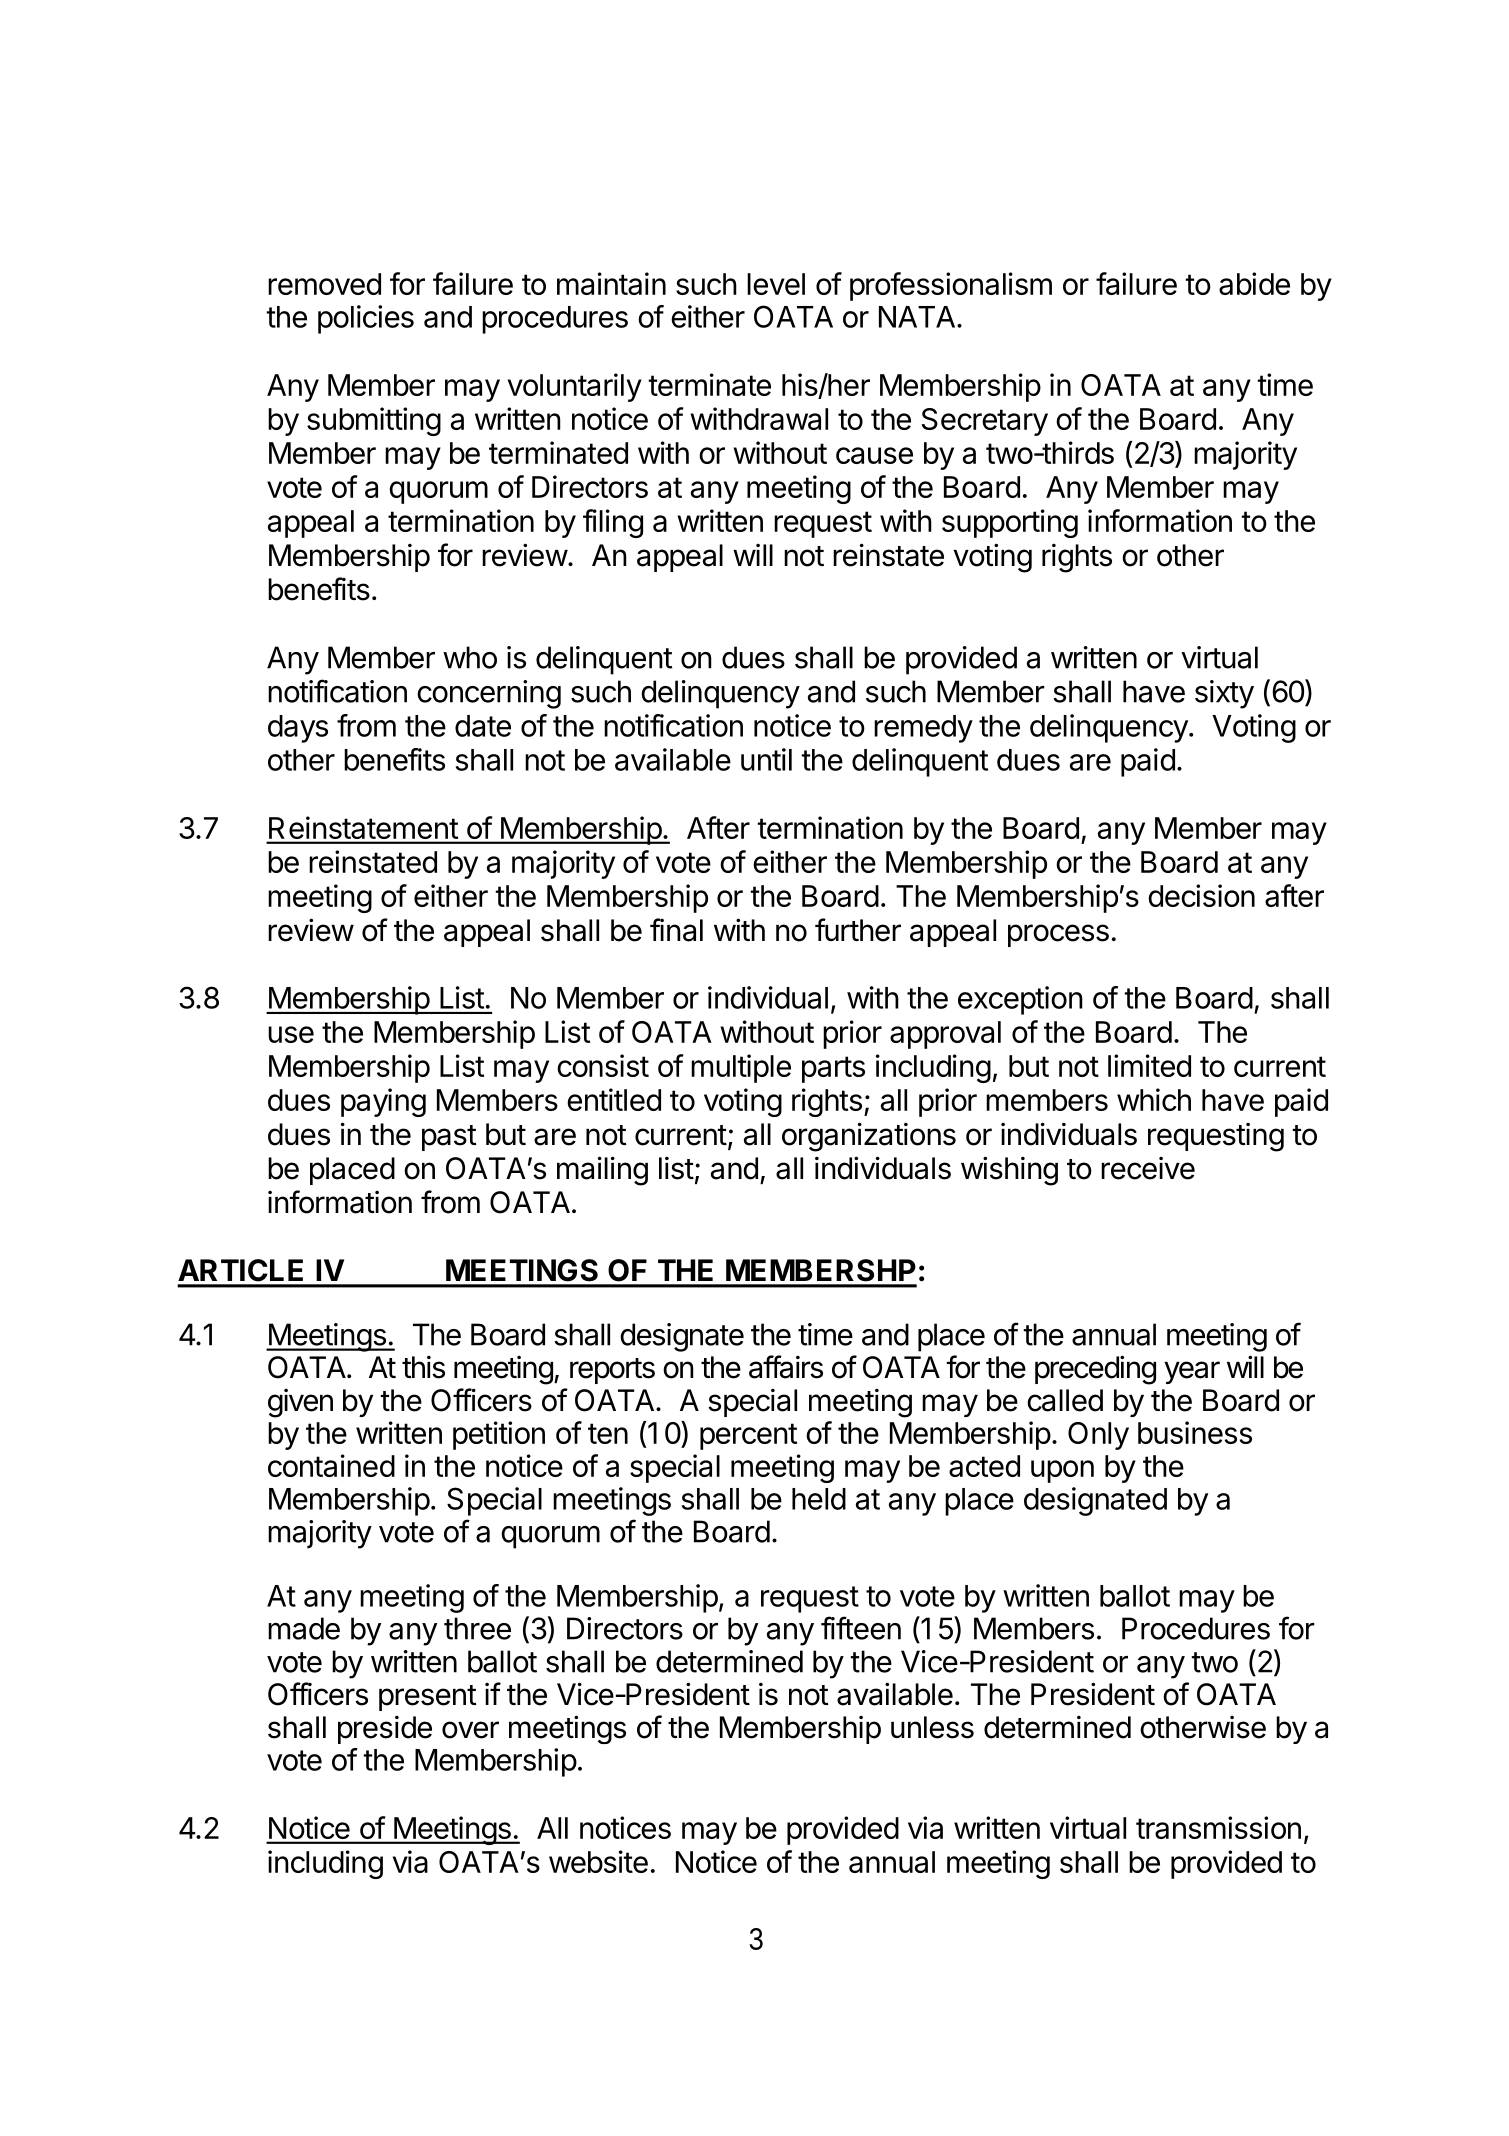 This page has width=1509, height=2136. Describe the element at coordinates (776, 284) in the page. I see `level` at that location.
